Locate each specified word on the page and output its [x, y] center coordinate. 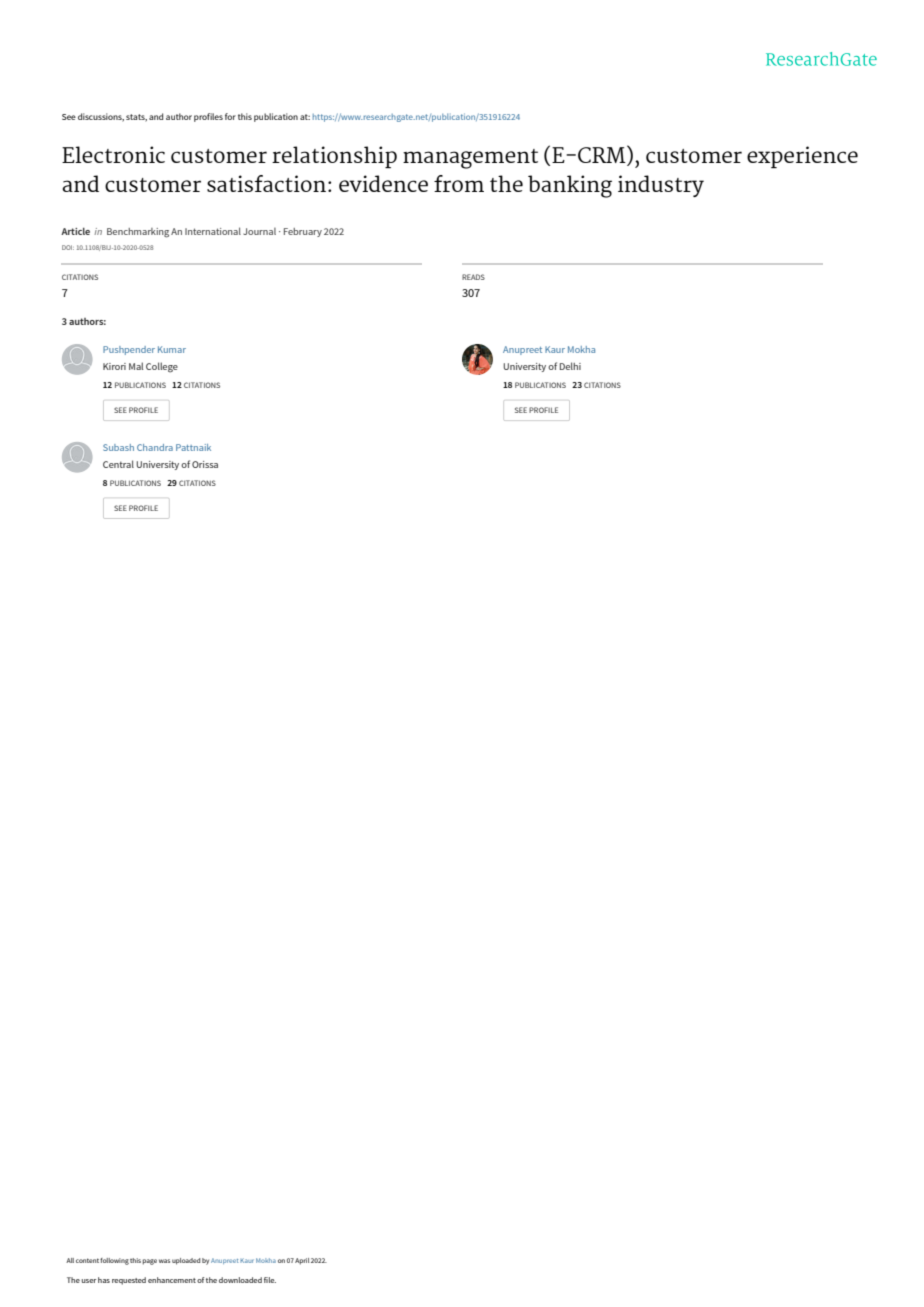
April [302, 1261]
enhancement [172, 1280]
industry [661, 186]
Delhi [570, 366]
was [164, 1261]
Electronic [113, 154]
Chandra [155, 447]
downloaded [240, 1280]
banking [570, 186]
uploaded [186, 1261]
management [470, 159]
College [162, 367]
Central [118, 464]
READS [473, 277]
